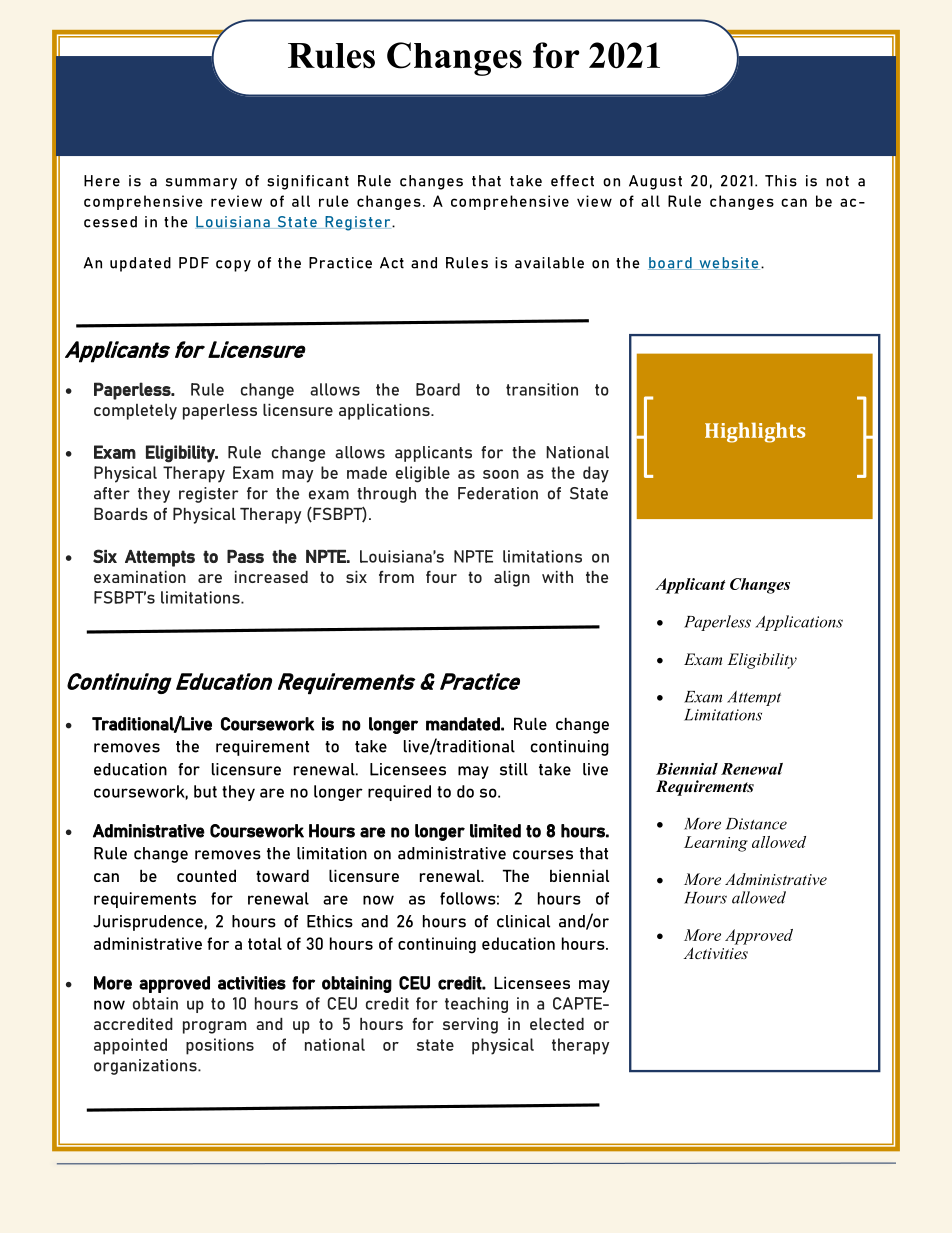  I want to click on elected, so click(557, 1024).
